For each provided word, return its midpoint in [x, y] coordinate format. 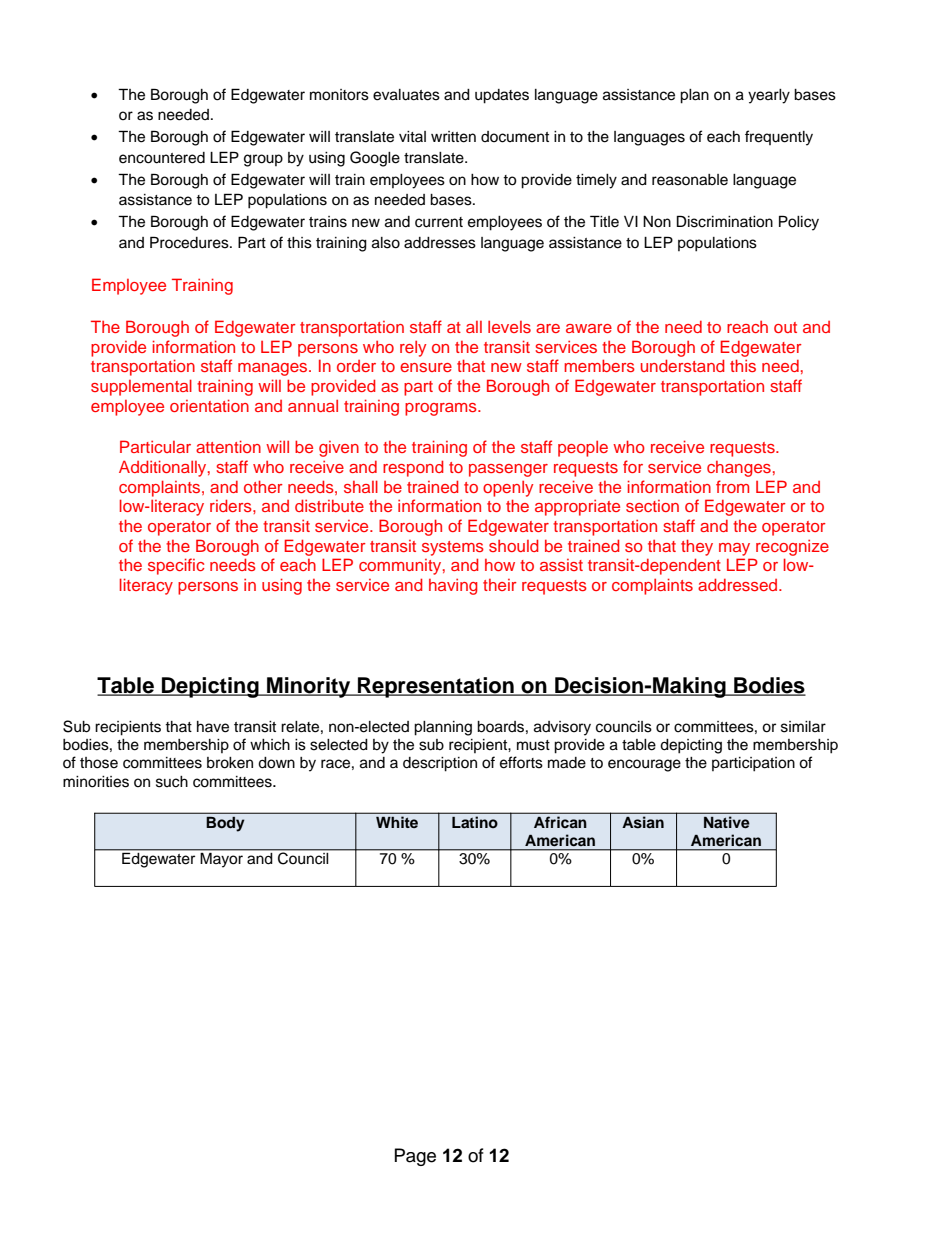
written [453, 137]
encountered [162, 158]
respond [413, 468]
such [172, 782]
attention [228, 446]
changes [739, 469]
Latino [475, 822]
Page [415, 1157]
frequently [779, 138]
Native [726, 822]
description [440, 764]
